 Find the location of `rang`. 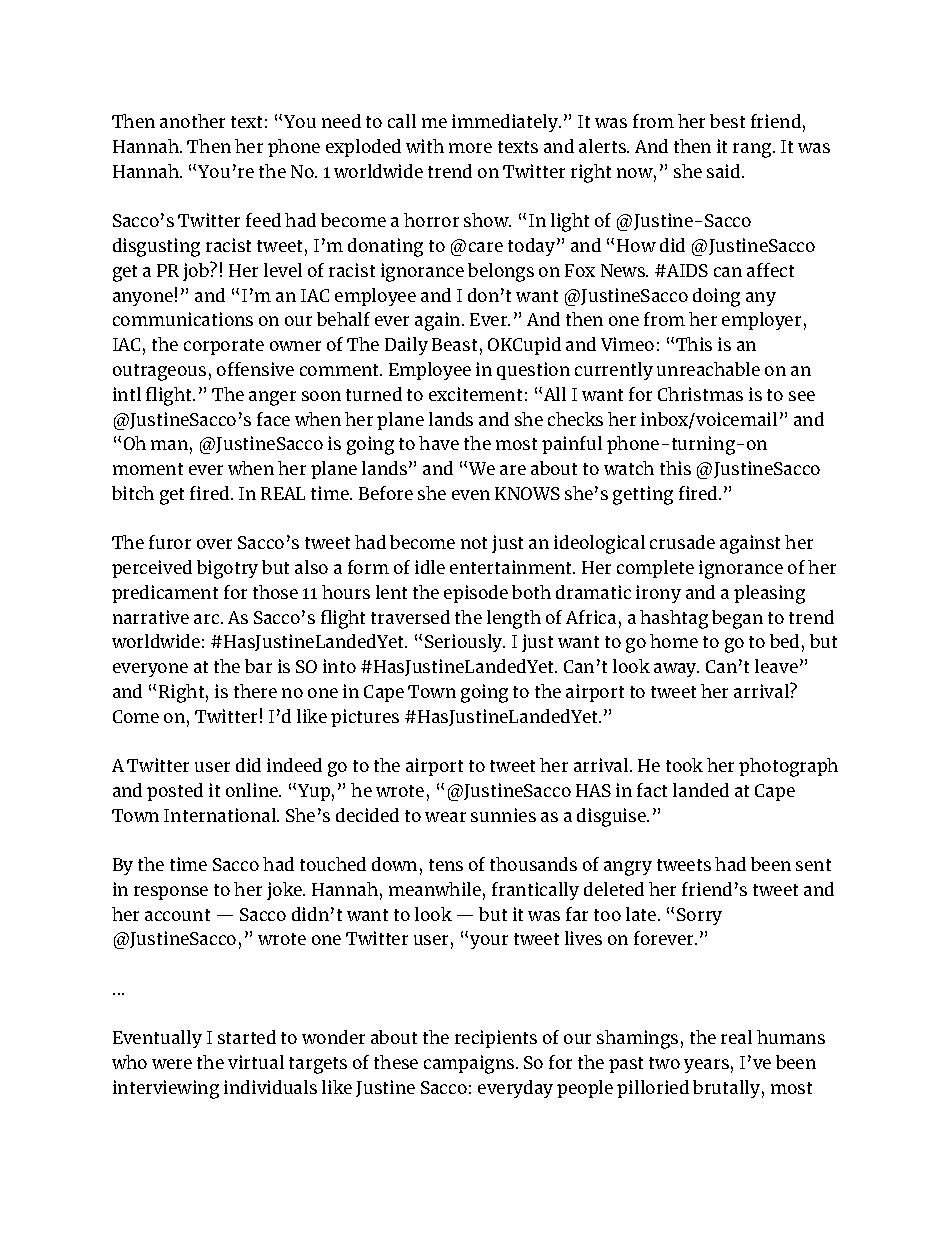

rang is located at coordinates (753, 150).
